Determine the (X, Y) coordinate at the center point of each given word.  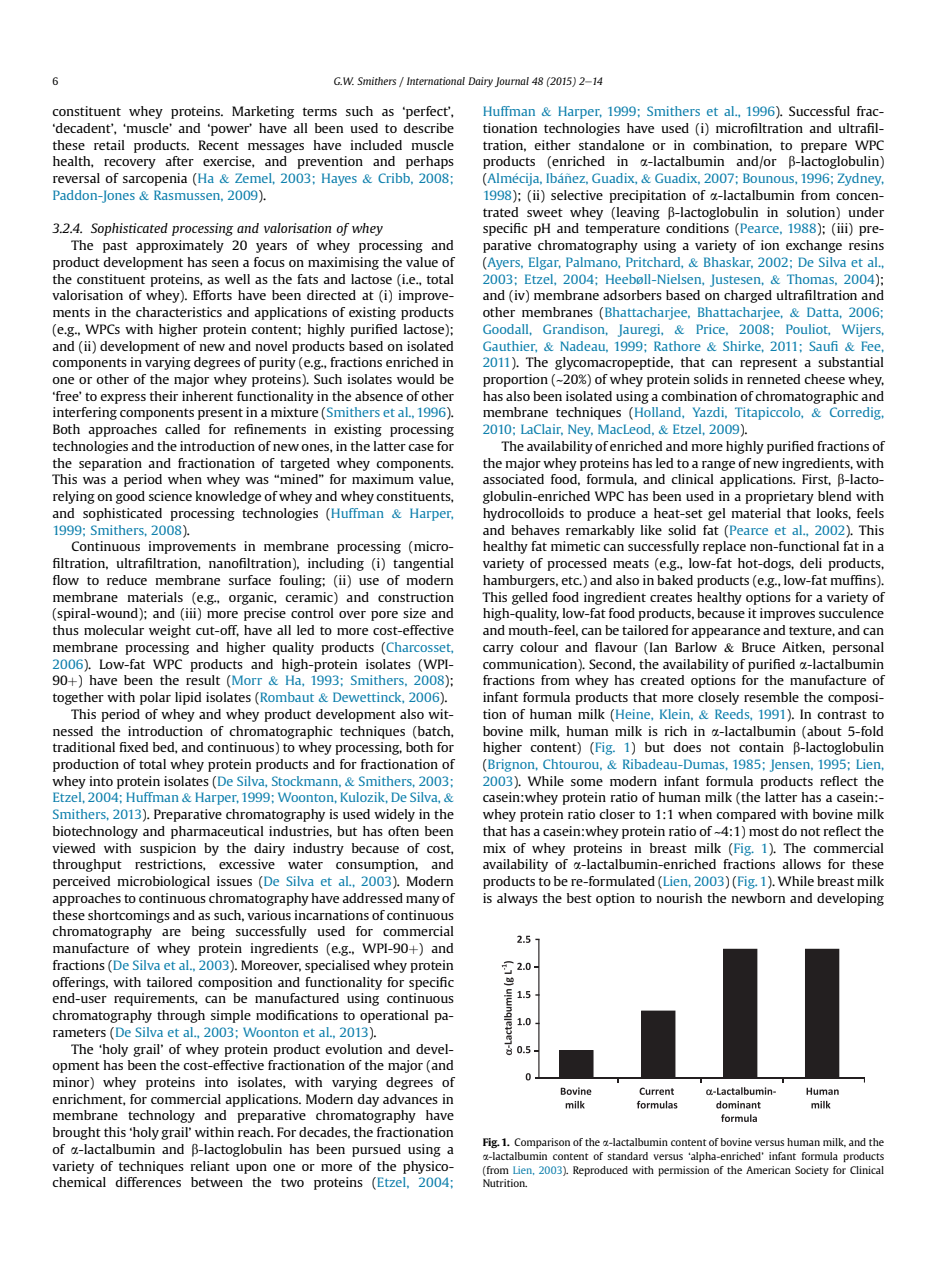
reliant (210, 1166)
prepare (824, 148)
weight (170, 631)
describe (428, 128)
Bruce (758, 647)
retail (109, 145)
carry (498, 650)
